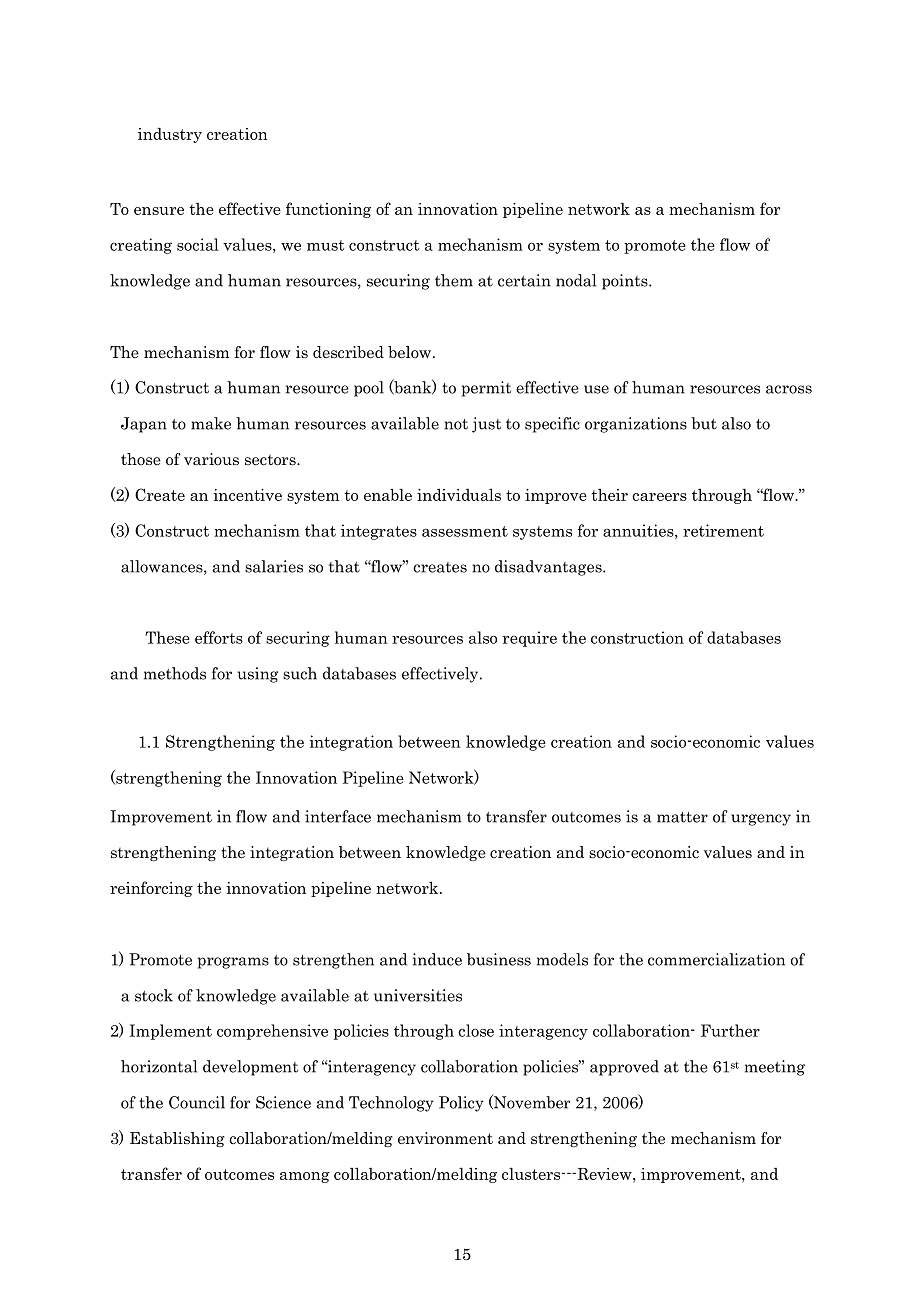 The height and width of the screenshot is (1308, 924). What do you see at coordinates (682, 817) in the screenshot?
I see `matter` at bounding box center [682, 817].
